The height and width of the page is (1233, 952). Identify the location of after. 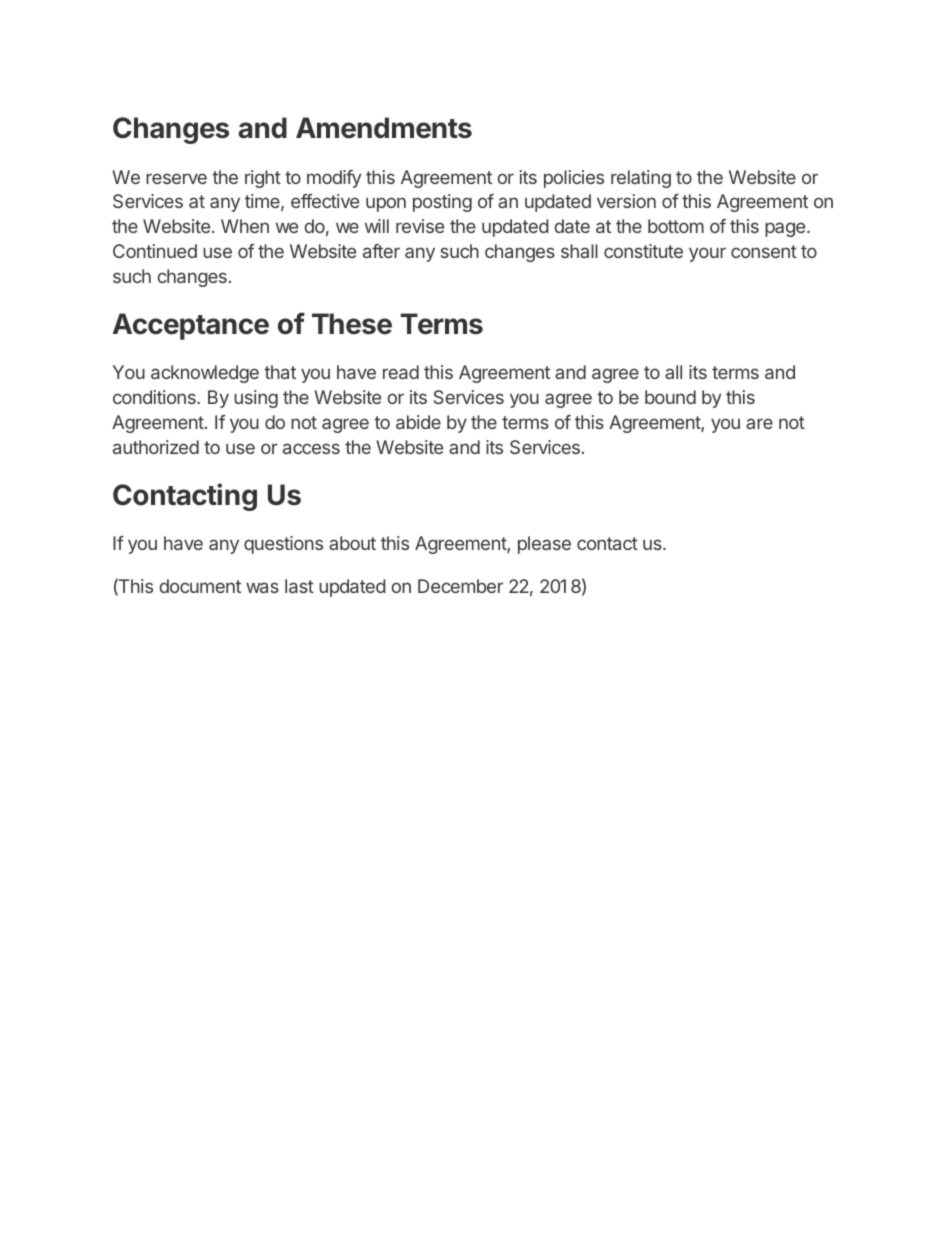
(381, 251).
